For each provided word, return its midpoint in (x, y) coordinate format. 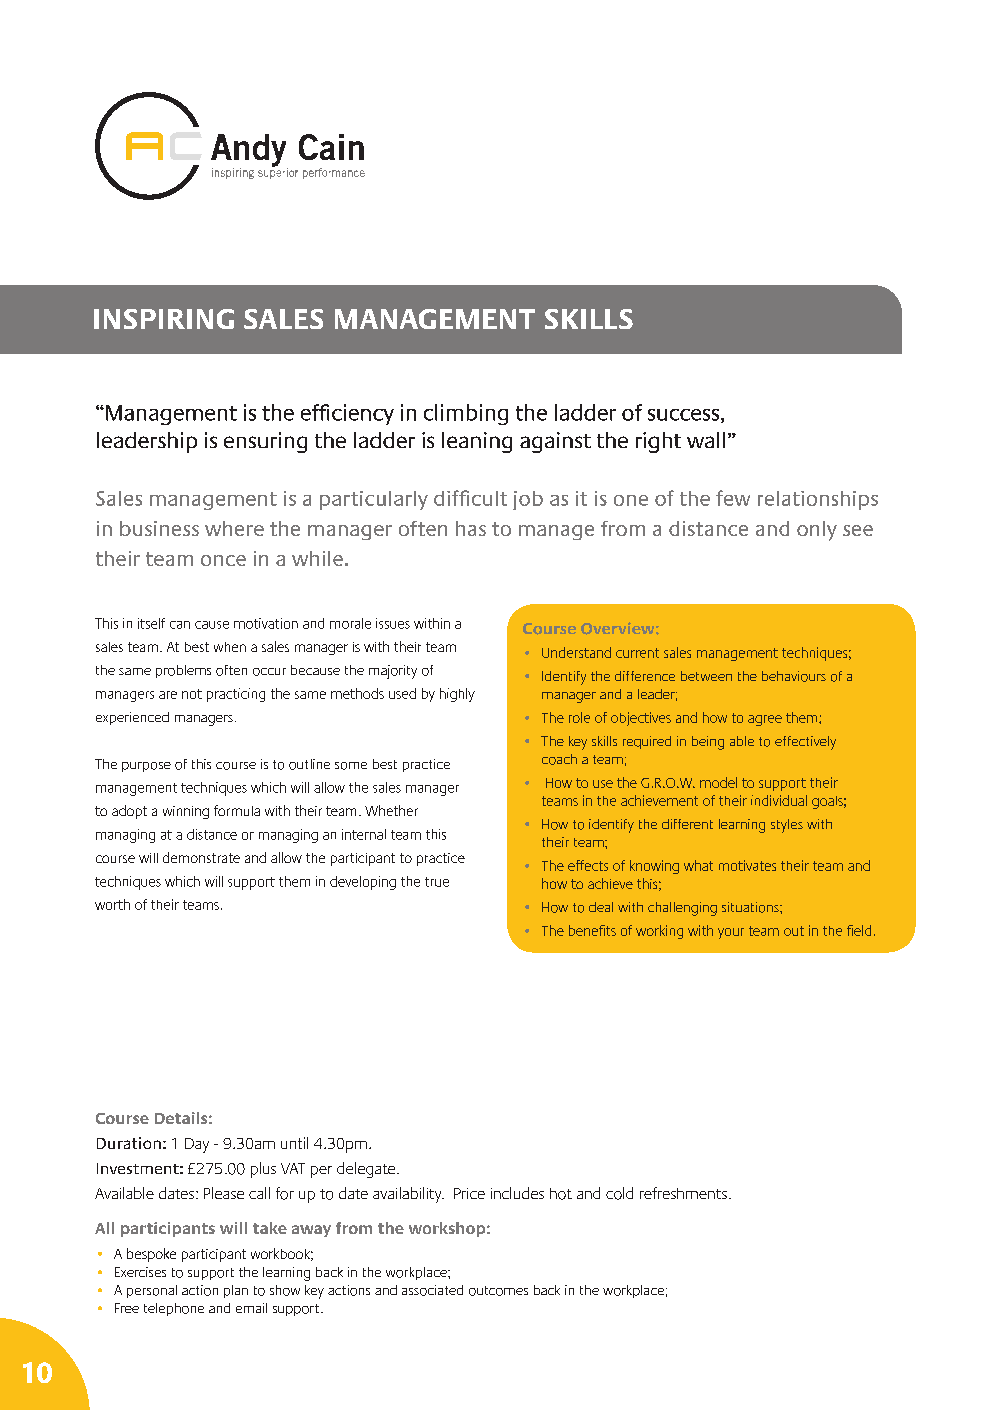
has (471, 528)
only (817, 531)
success (683, 415)
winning (186, 812)
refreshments (683, 1193)
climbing (466, 414)
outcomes (498, 1291)
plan (236, 1291)
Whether (391, 810)
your (731, 933)
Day (197, 1145)
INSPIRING (164, 319)
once (223, 560)
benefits (592, 930)
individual (779, 800)
